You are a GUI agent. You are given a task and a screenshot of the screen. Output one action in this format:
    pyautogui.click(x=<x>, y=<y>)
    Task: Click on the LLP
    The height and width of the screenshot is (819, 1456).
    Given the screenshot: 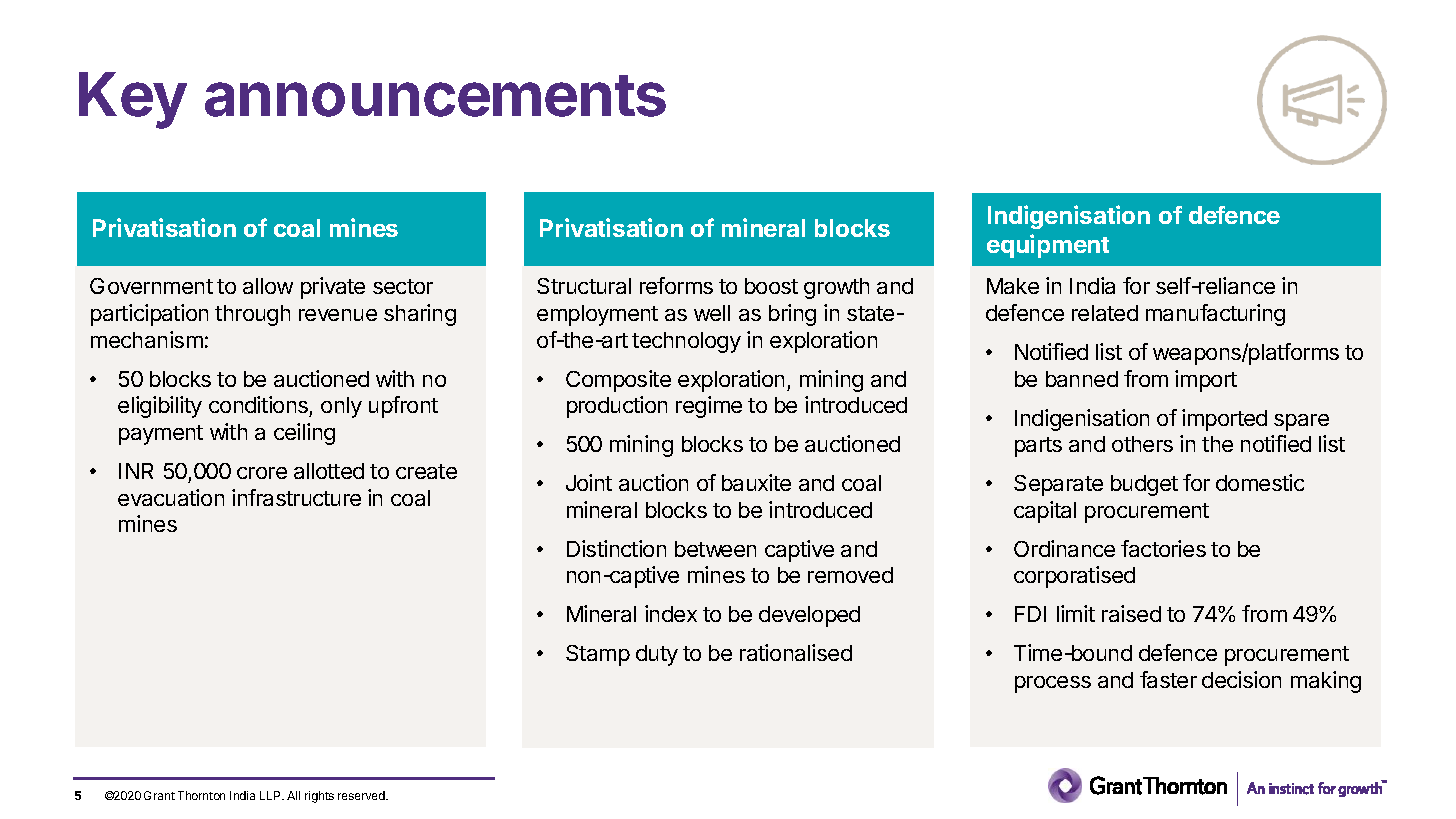 What is the action you would take?
    pyautogui.click(x=271, y=795)
